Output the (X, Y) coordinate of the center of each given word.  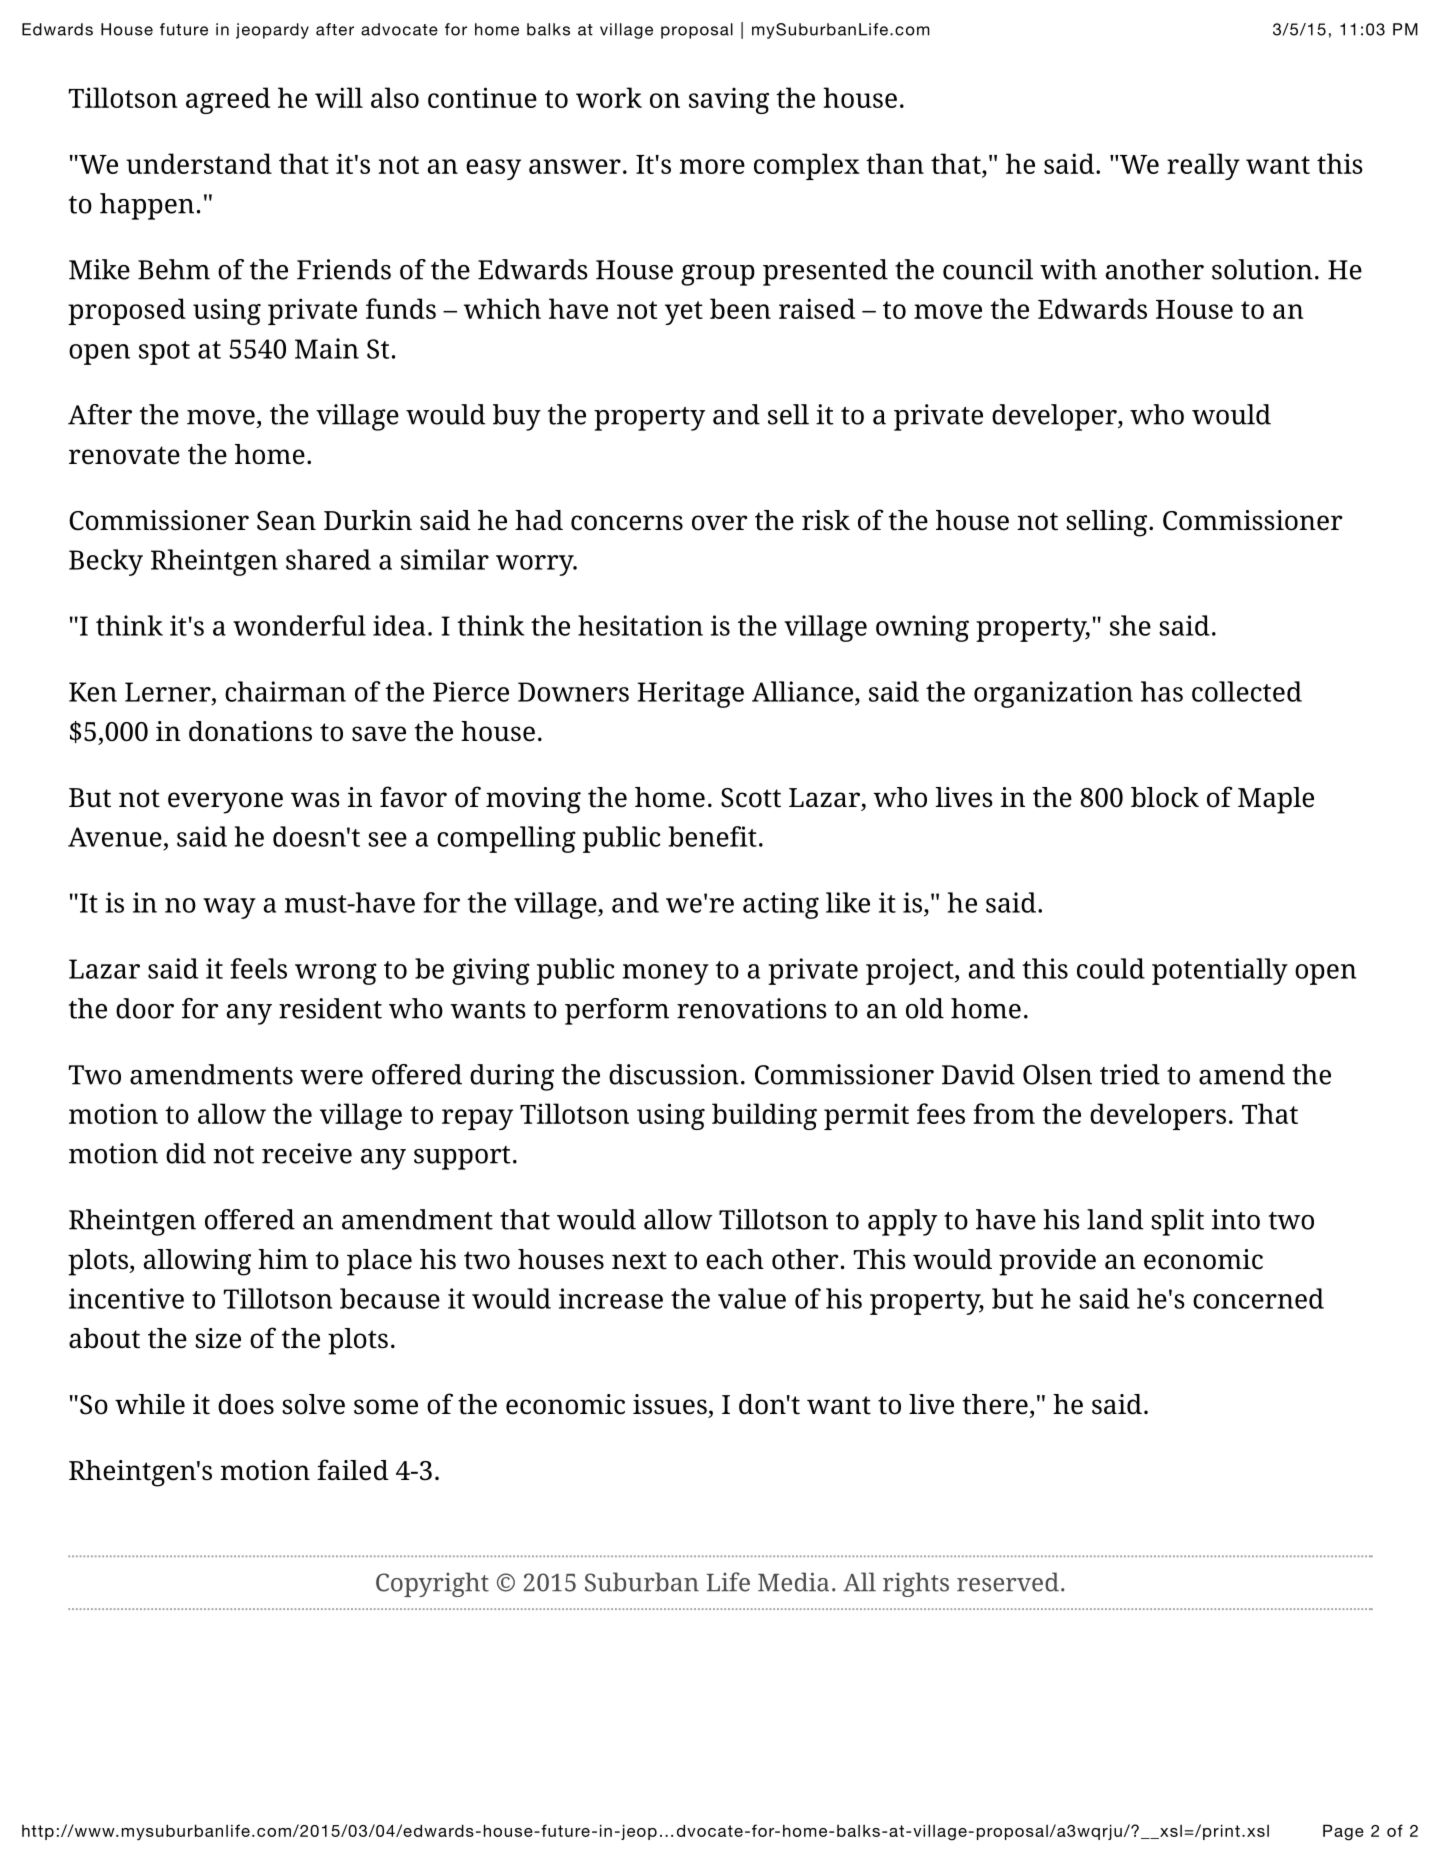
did (186, 1153)
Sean (286, 521)
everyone (225, 803)
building (764, 1116)
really (1203, 166)
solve (313, 1404)
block (1165, 797)
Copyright (432, 1584)
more (712, 166)
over (720, 523)
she (1130, 625)
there (995, 1404)
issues (670, 1404)
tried (1130, 1074)
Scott (751, 798)
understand (199, 163)
